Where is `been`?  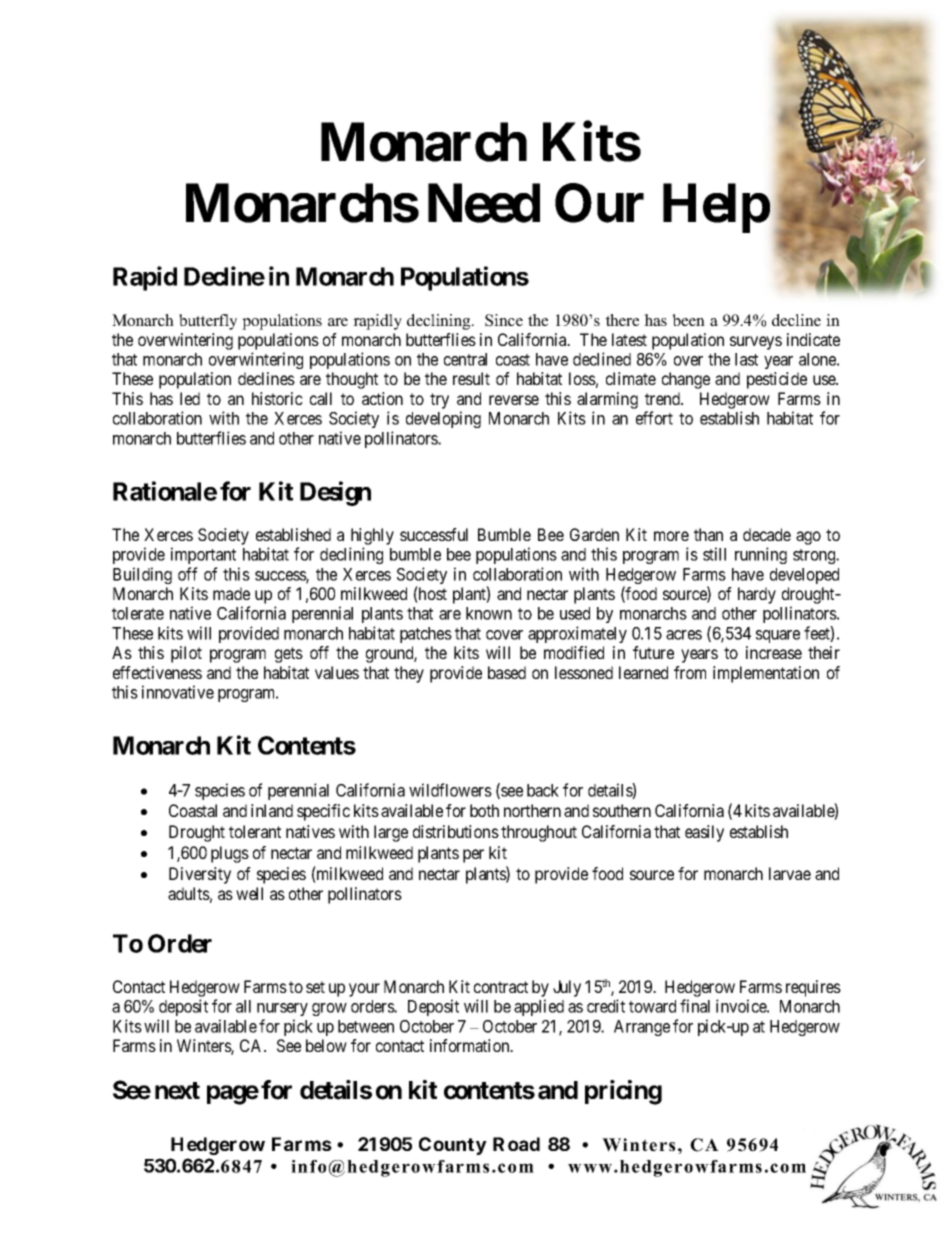 been is located at coordinates (688, 320).
